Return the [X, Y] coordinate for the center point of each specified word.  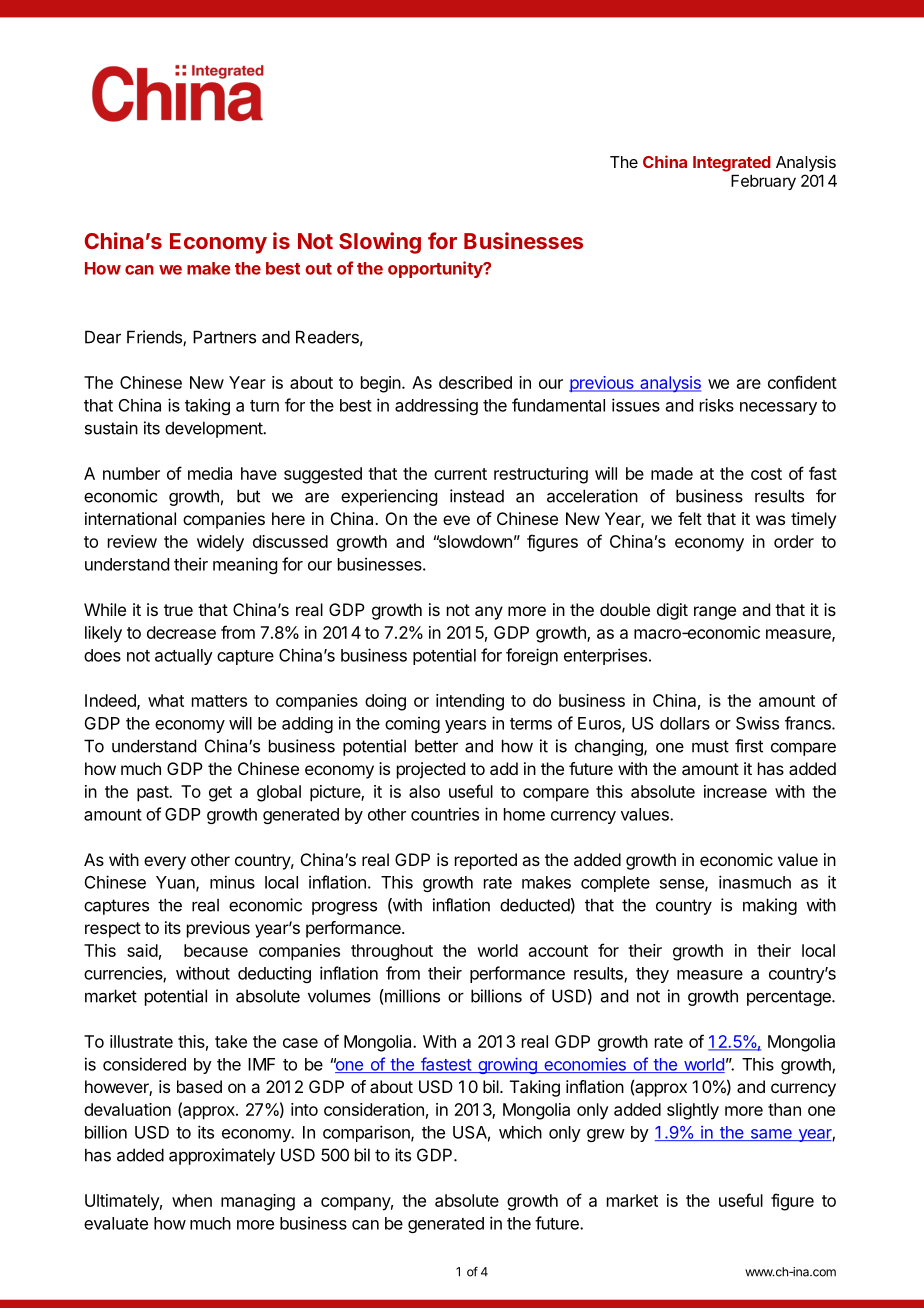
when [192, 1200]
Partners [224, 337]
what [166, 700]
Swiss [757, 723]
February [763, 182]
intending [470, 702]
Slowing [380, 243]
